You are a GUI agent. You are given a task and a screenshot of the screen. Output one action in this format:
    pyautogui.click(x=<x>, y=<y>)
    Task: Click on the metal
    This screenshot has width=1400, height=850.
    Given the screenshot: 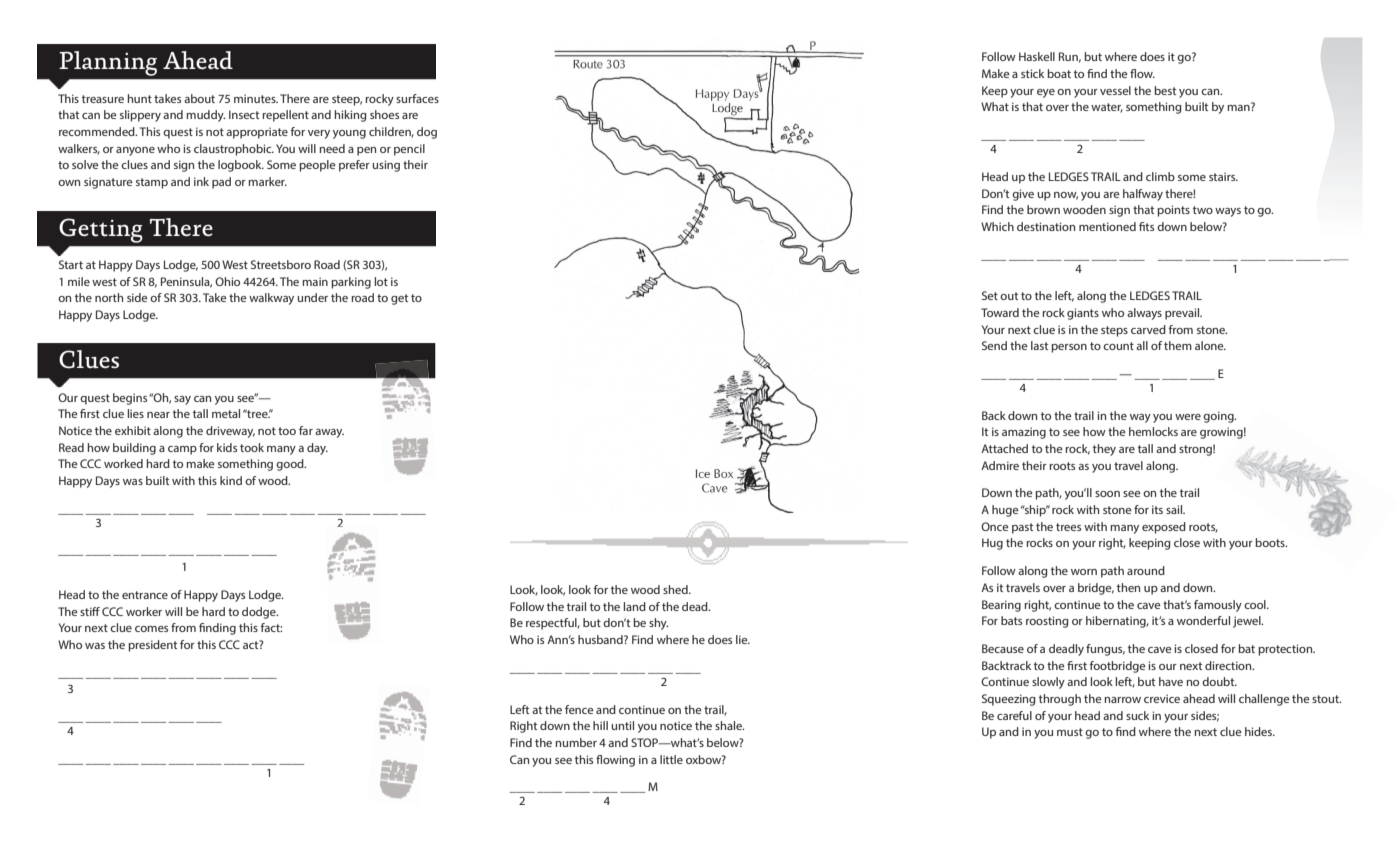 What is the action you would take?
    pyautogui.click(x=226, y=413)
